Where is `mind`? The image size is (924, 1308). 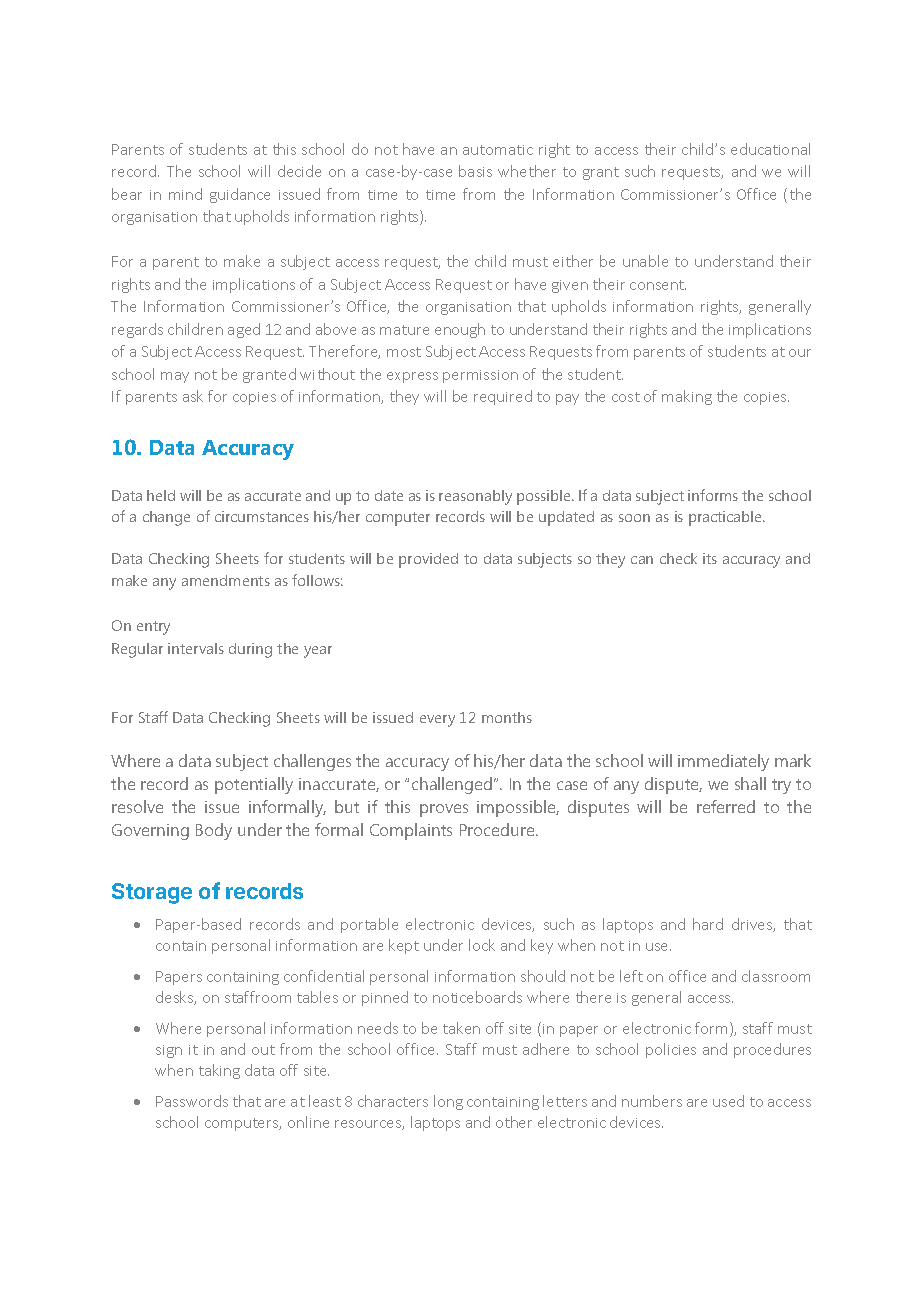
mind is located at coordinates (185, 194).
